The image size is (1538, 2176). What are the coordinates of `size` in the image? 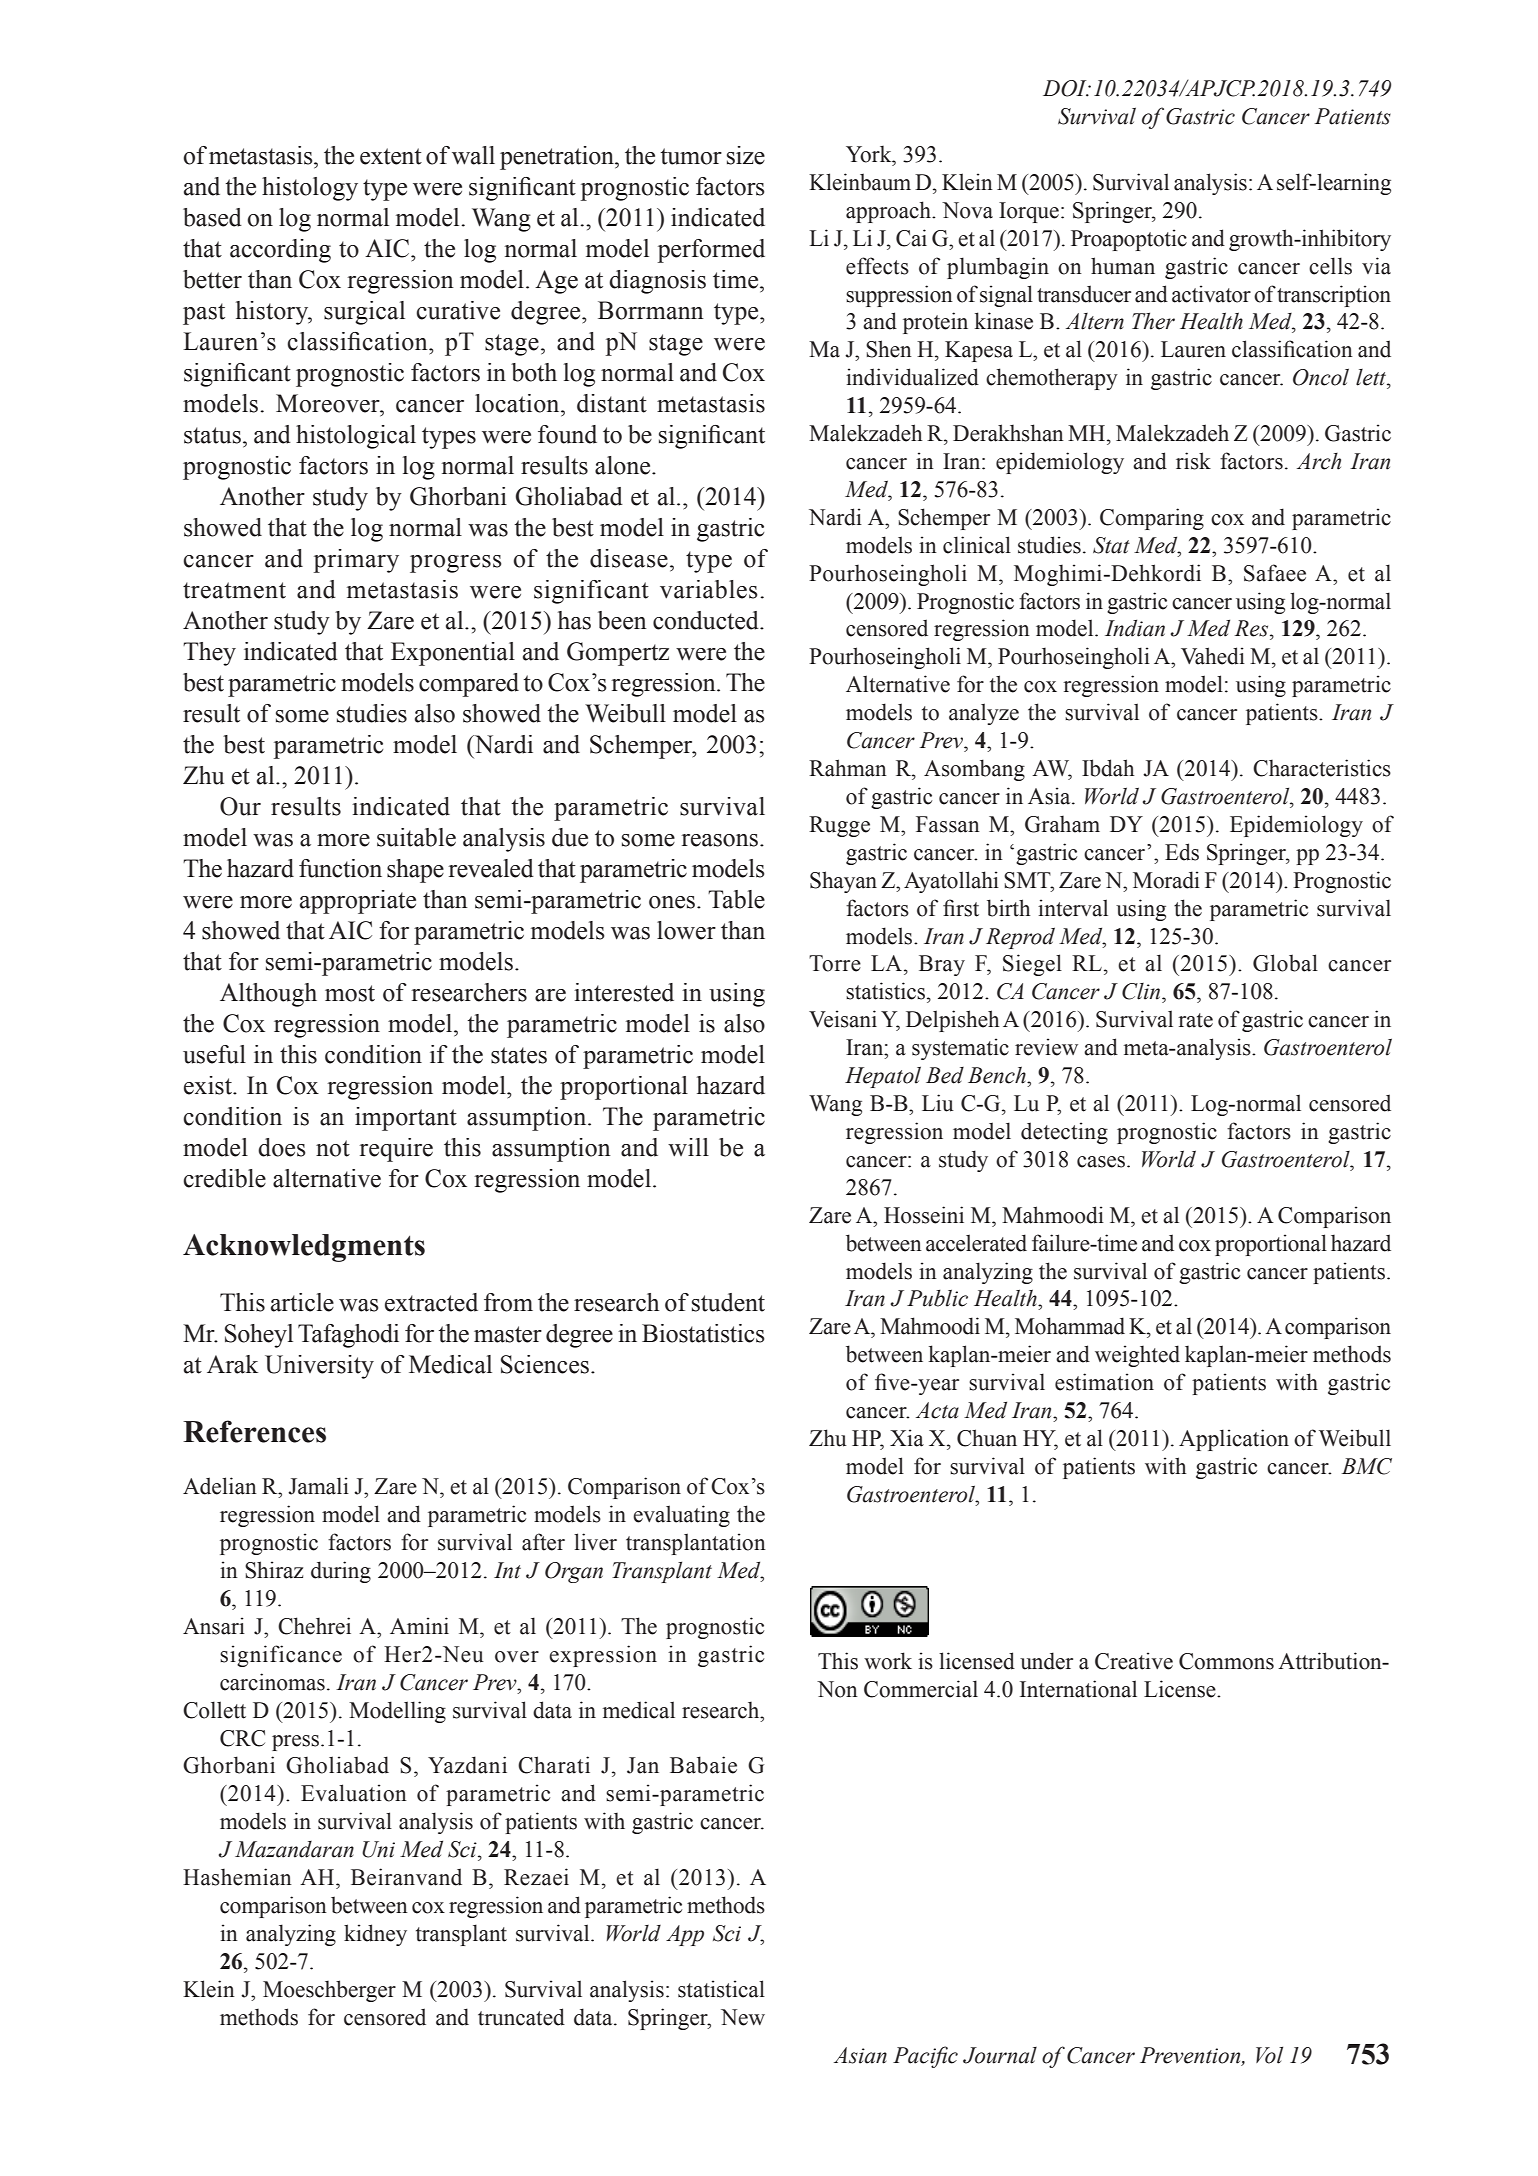 It's located at (746, 155).
